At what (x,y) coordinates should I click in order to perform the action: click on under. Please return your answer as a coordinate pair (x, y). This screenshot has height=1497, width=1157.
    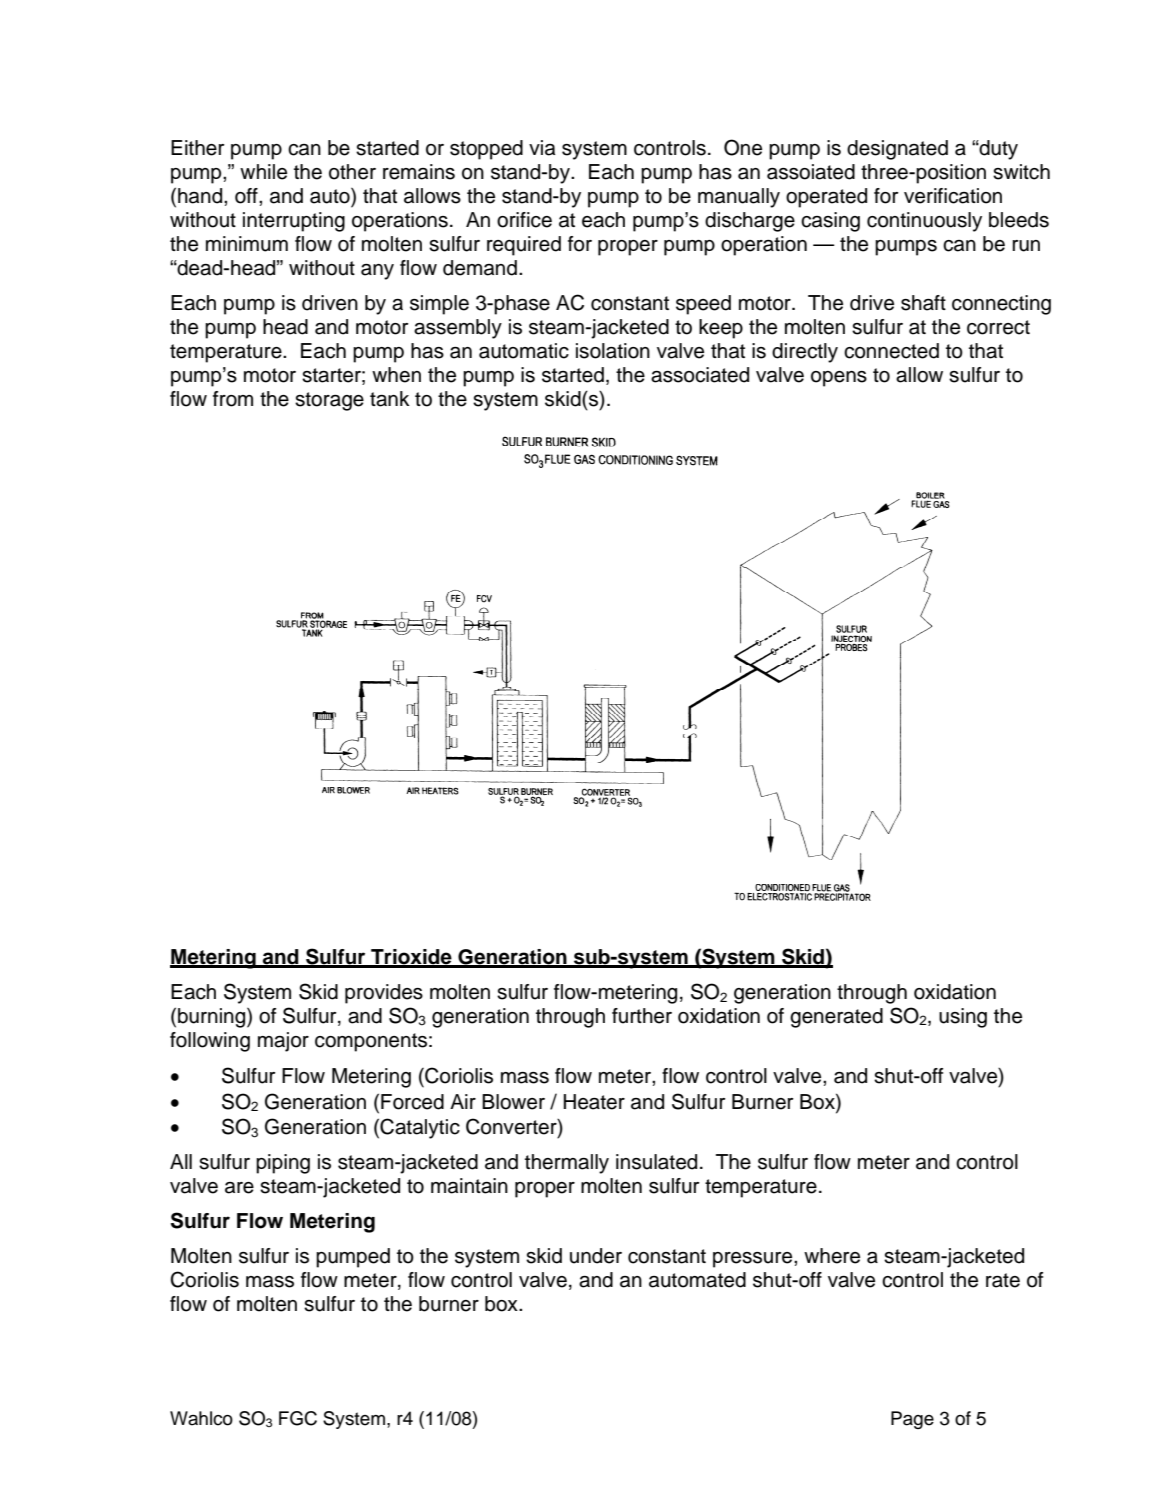
    Looking at the image, I should click on (596, 1256).
